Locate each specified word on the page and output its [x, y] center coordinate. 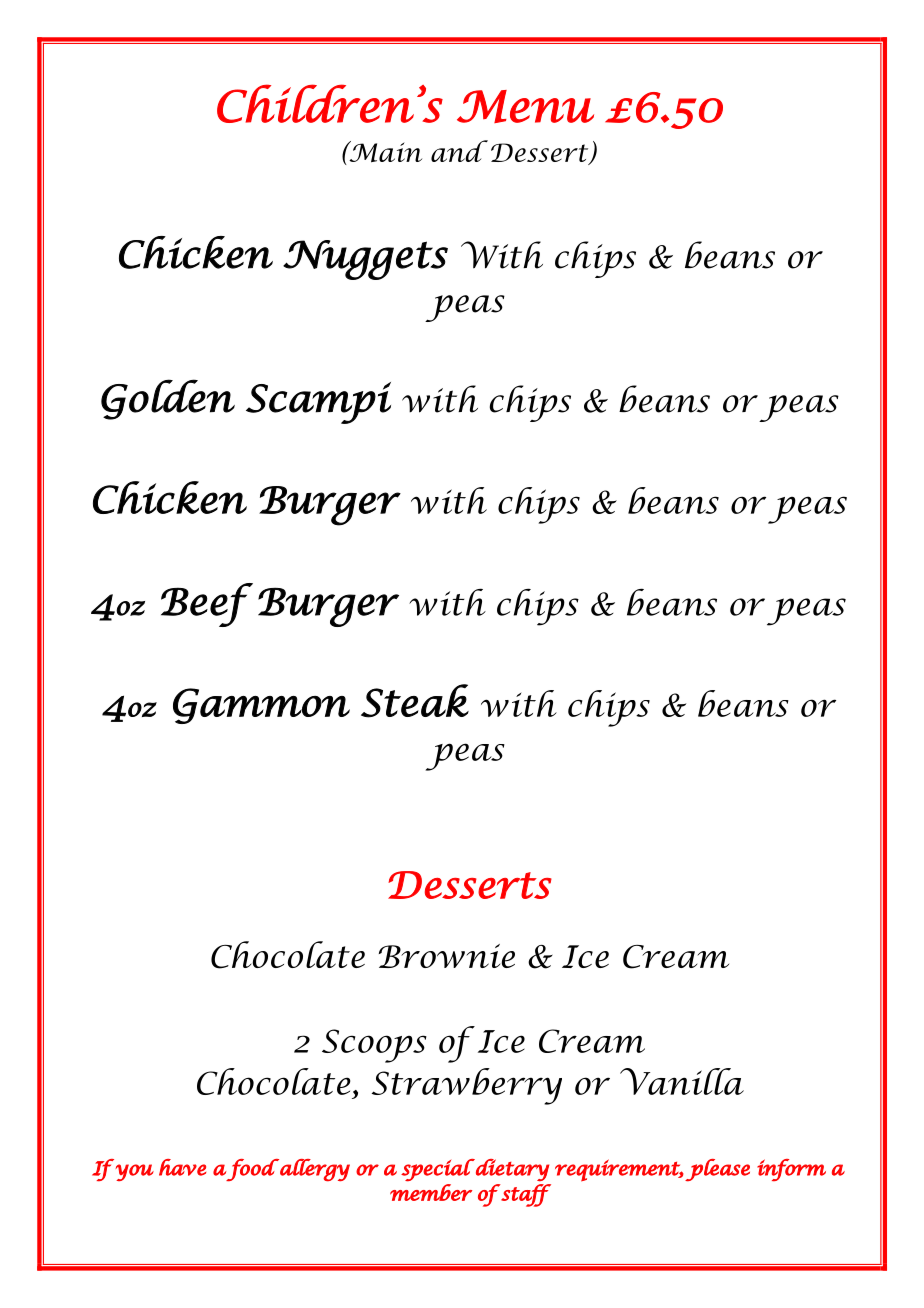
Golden [168, 399]
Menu [525, 106]
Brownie [447, 956]
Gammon [261, 706]
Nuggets [365, 260]
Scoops [374, 1046]
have [182, 1167]
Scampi [318, 403]
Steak [415, 701]
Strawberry [467, 1086]
